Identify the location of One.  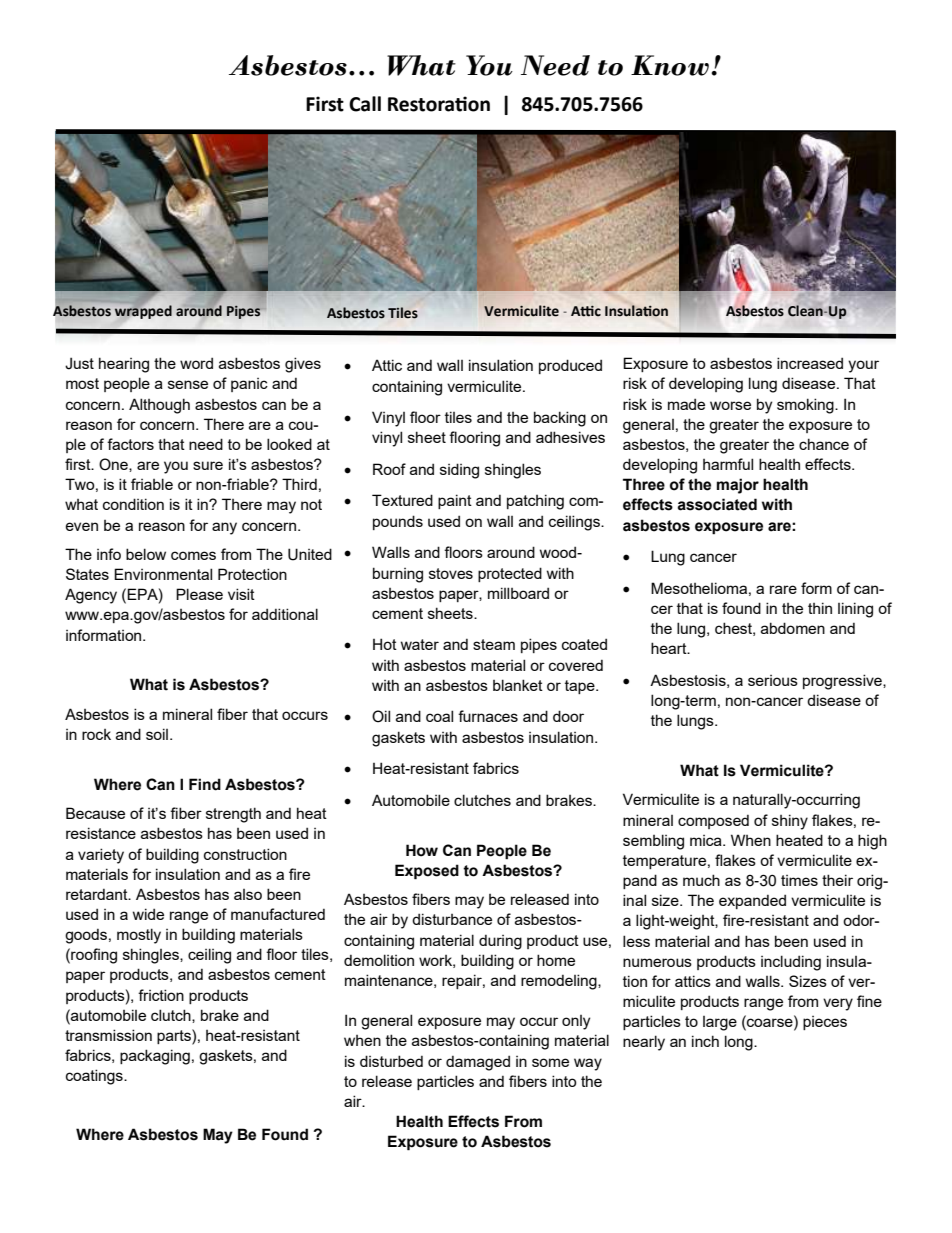
(114, 465).
